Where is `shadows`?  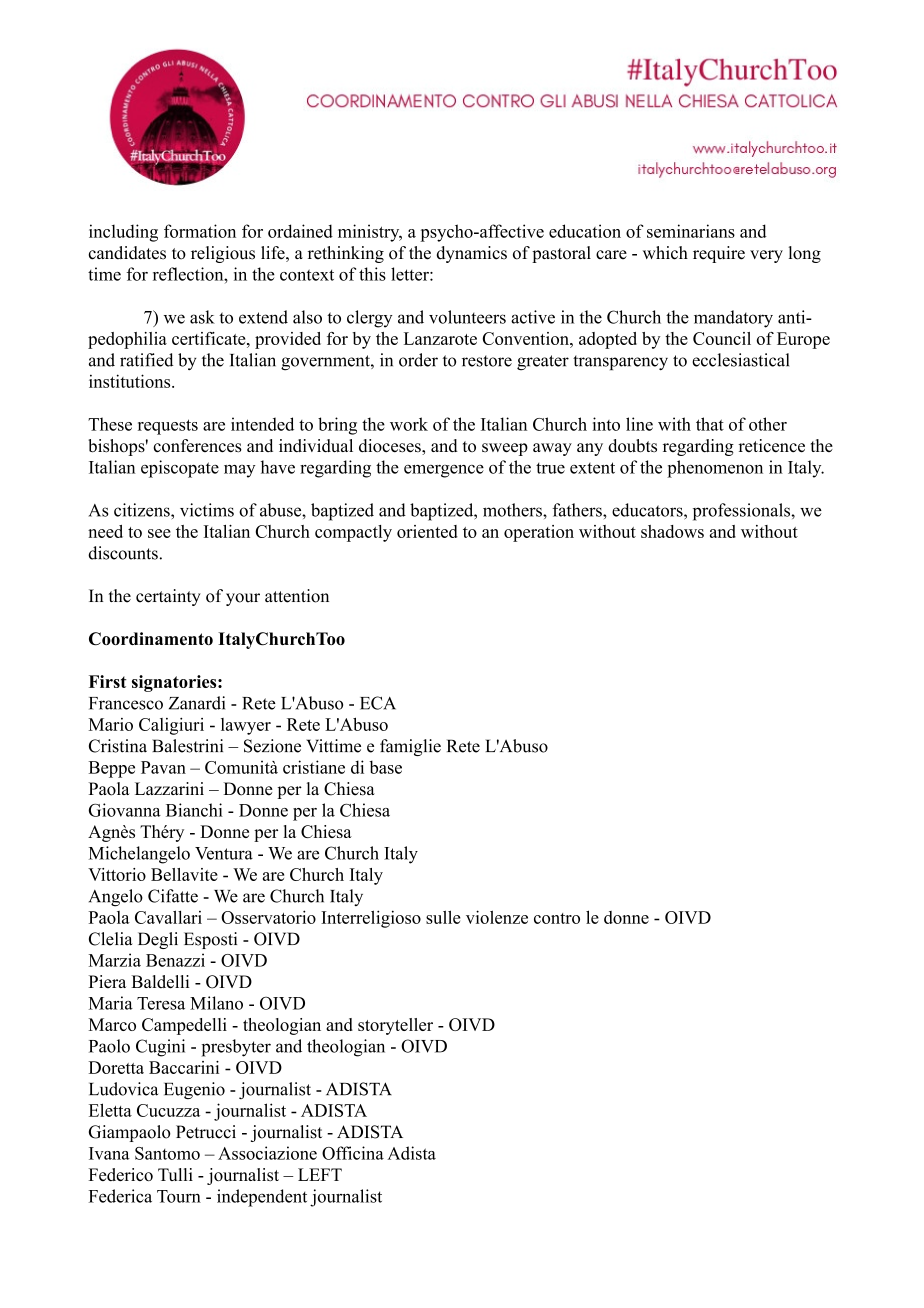 shadows is located at coordinates (672, 531).
